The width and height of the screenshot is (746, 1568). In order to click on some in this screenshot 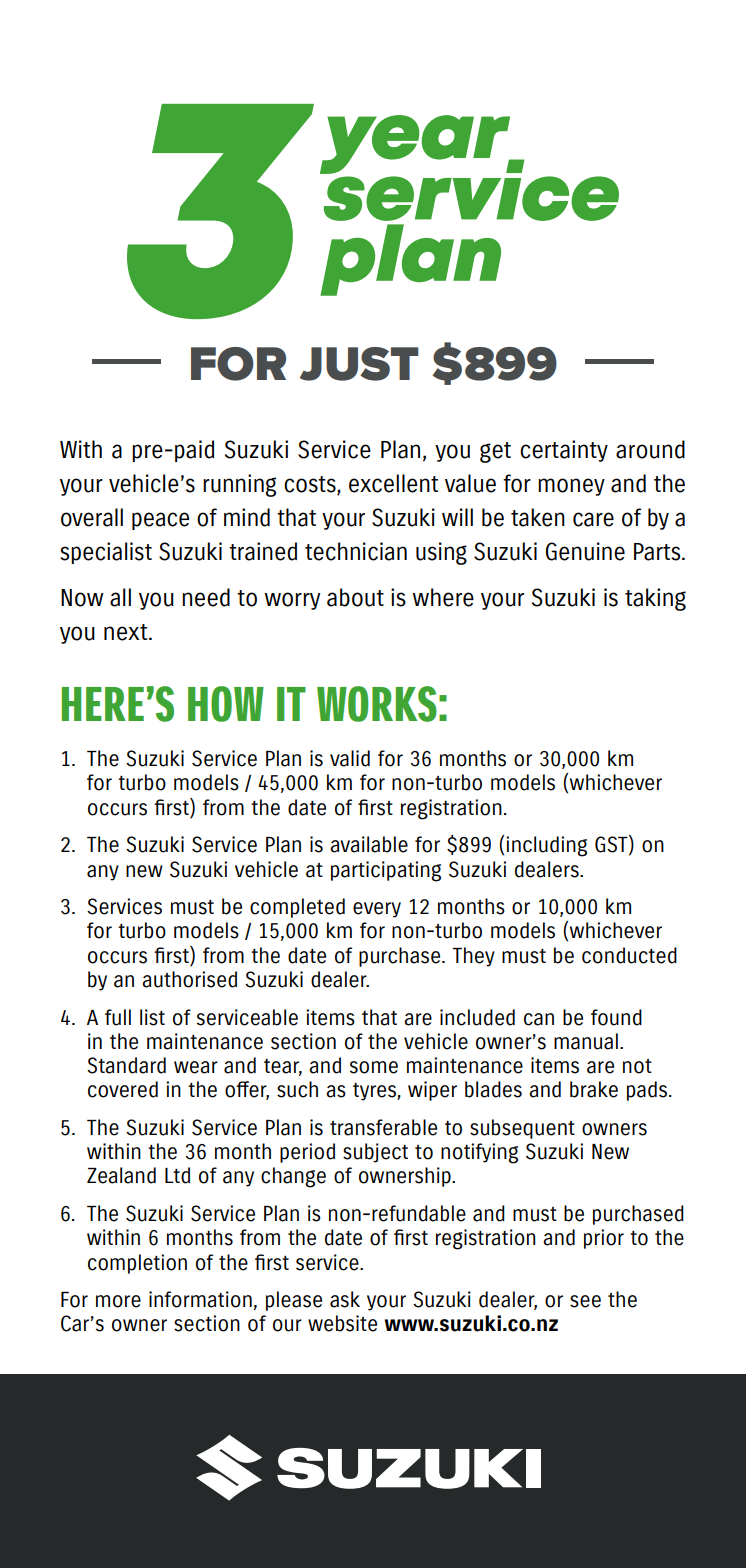, I will do `click(374, 1067)`.
